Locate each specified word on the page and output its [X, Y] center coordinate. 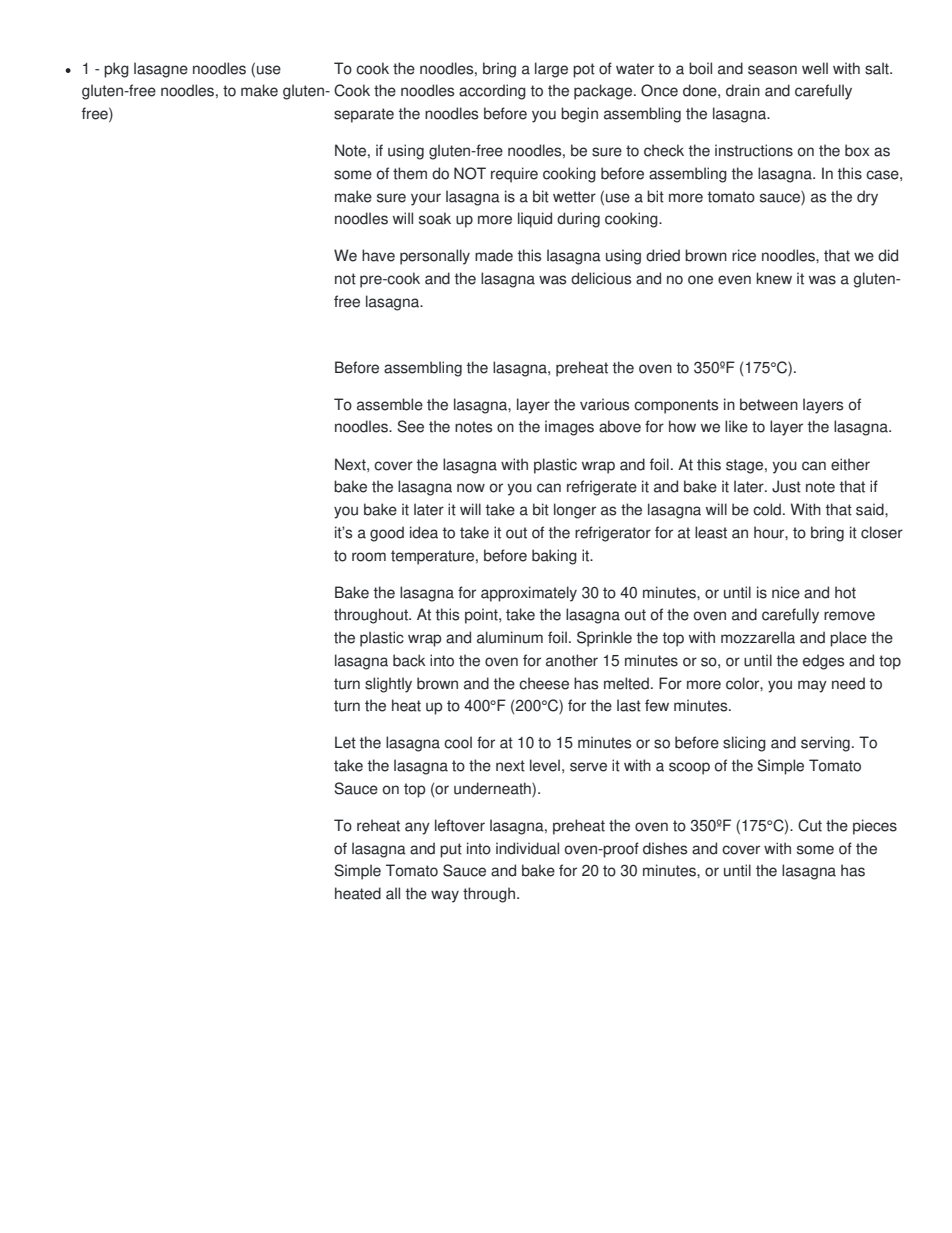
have [378, 255]
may [812, 686]
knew [774, 278]
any [417, 828]
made [494, 255]
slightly [388, 685]
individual [527, 848]
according [492, 92]
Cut [810, 825]
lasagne [161, 70]
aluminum [510, 637]
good [387, 534]
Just [786, 486]
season [772, 70]
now [471, 488]
